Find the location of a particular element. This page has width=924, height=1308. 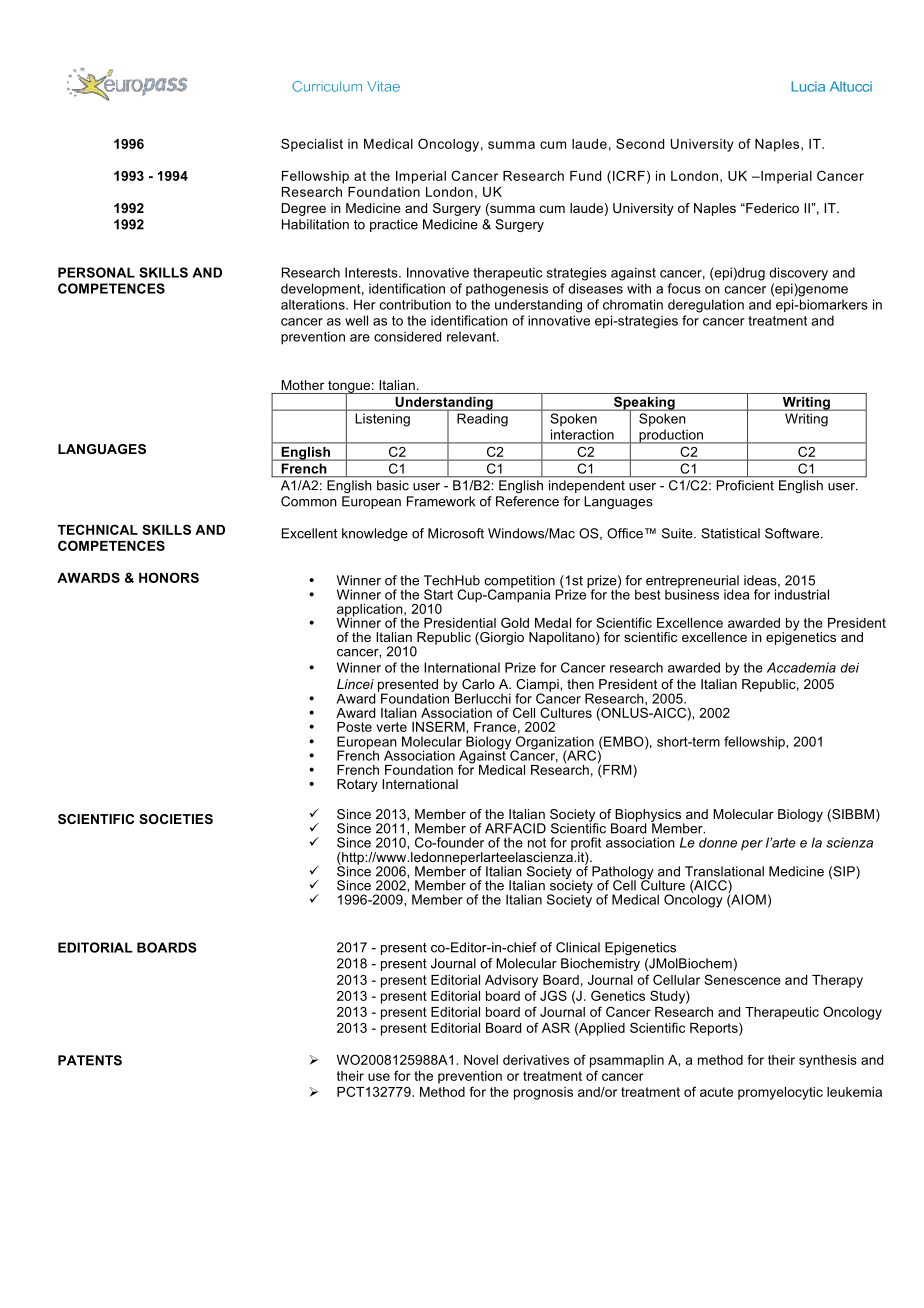

Fund is located at coordinates (585, 176).
